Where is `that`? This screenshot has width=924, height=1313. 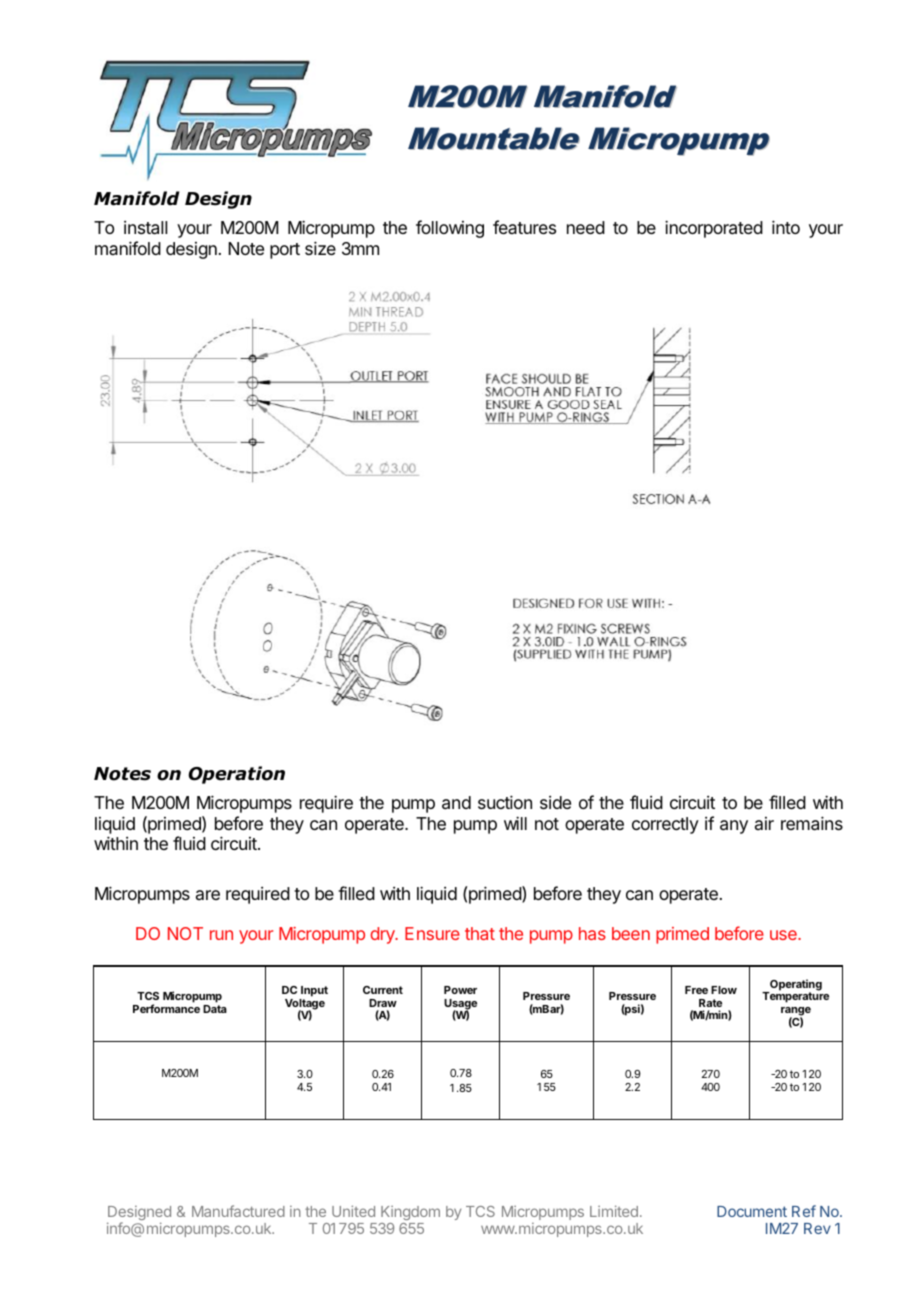 that is located at coordinates (480, 933).
